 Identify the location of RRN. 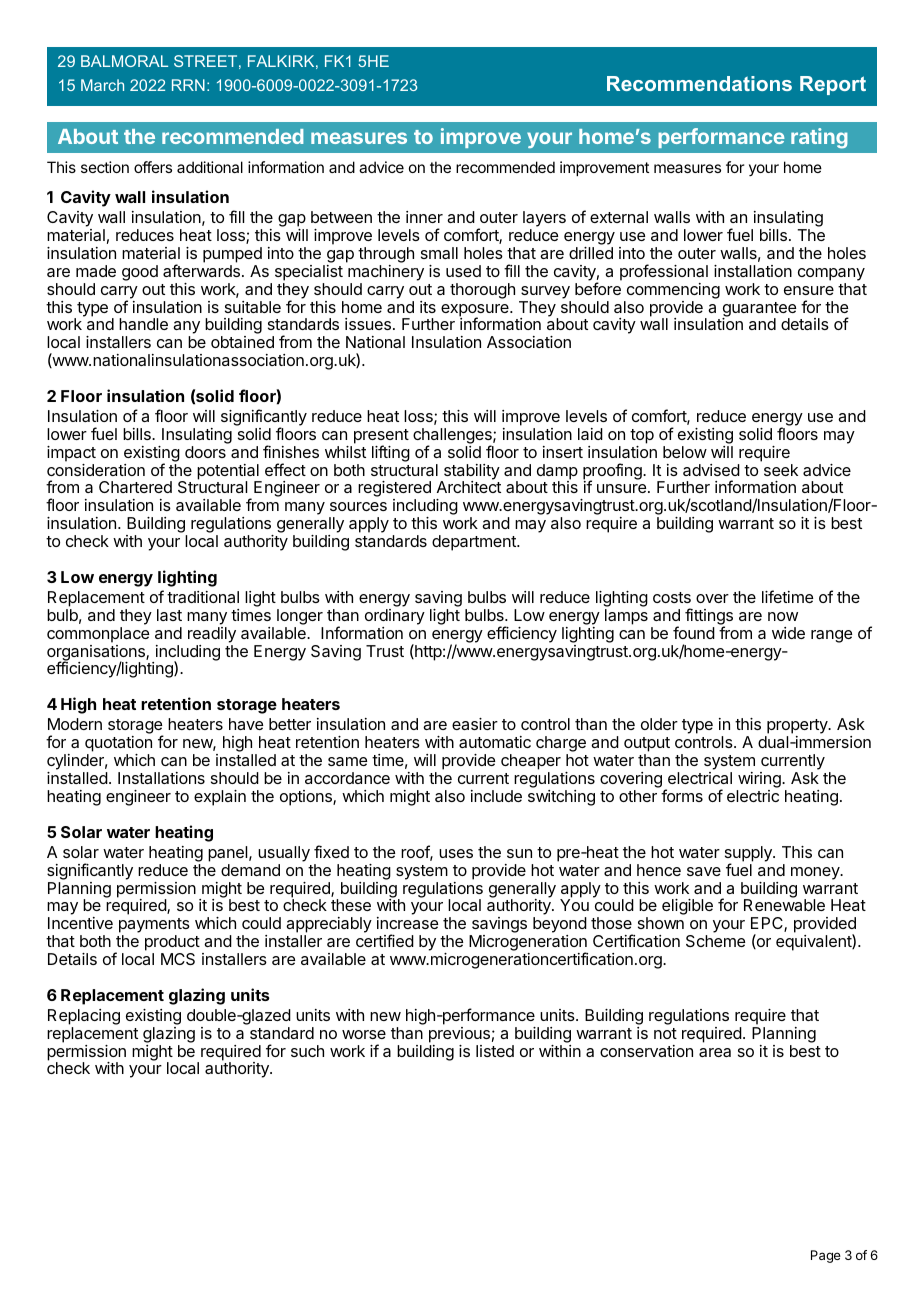
(188, 85).
